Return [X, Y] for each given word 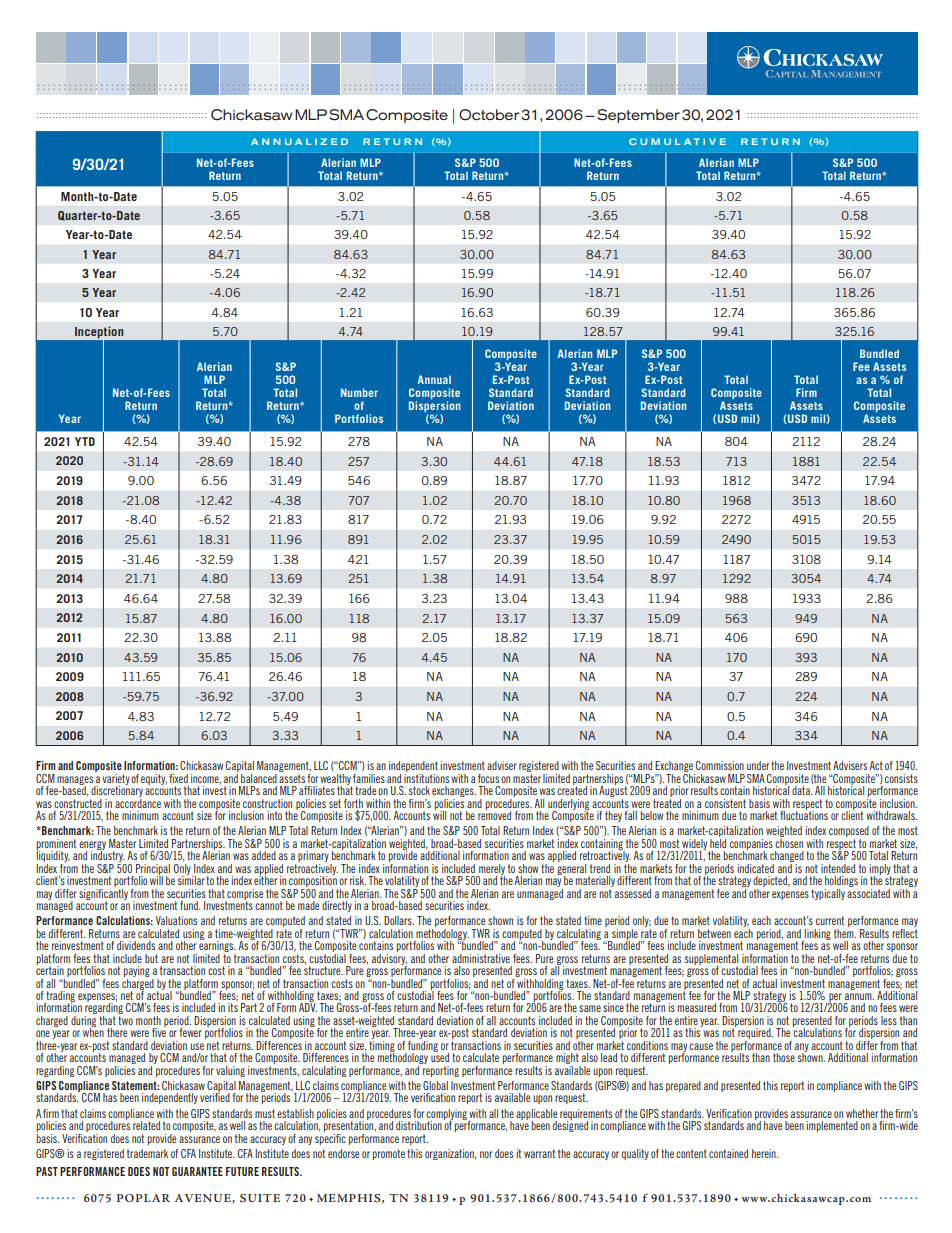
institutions [426, 777]
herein [765, 1153]
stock [419, 790]
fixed [178, 778]
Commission [719, 765]
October [489, 115]
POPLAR [143, 1198]
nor [486, 1154]
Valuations [176, 920]
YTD [85, 441]
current [830, 920]
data [802, 790]
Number [359, 392]
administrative [481, 958]
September [638, 116]
